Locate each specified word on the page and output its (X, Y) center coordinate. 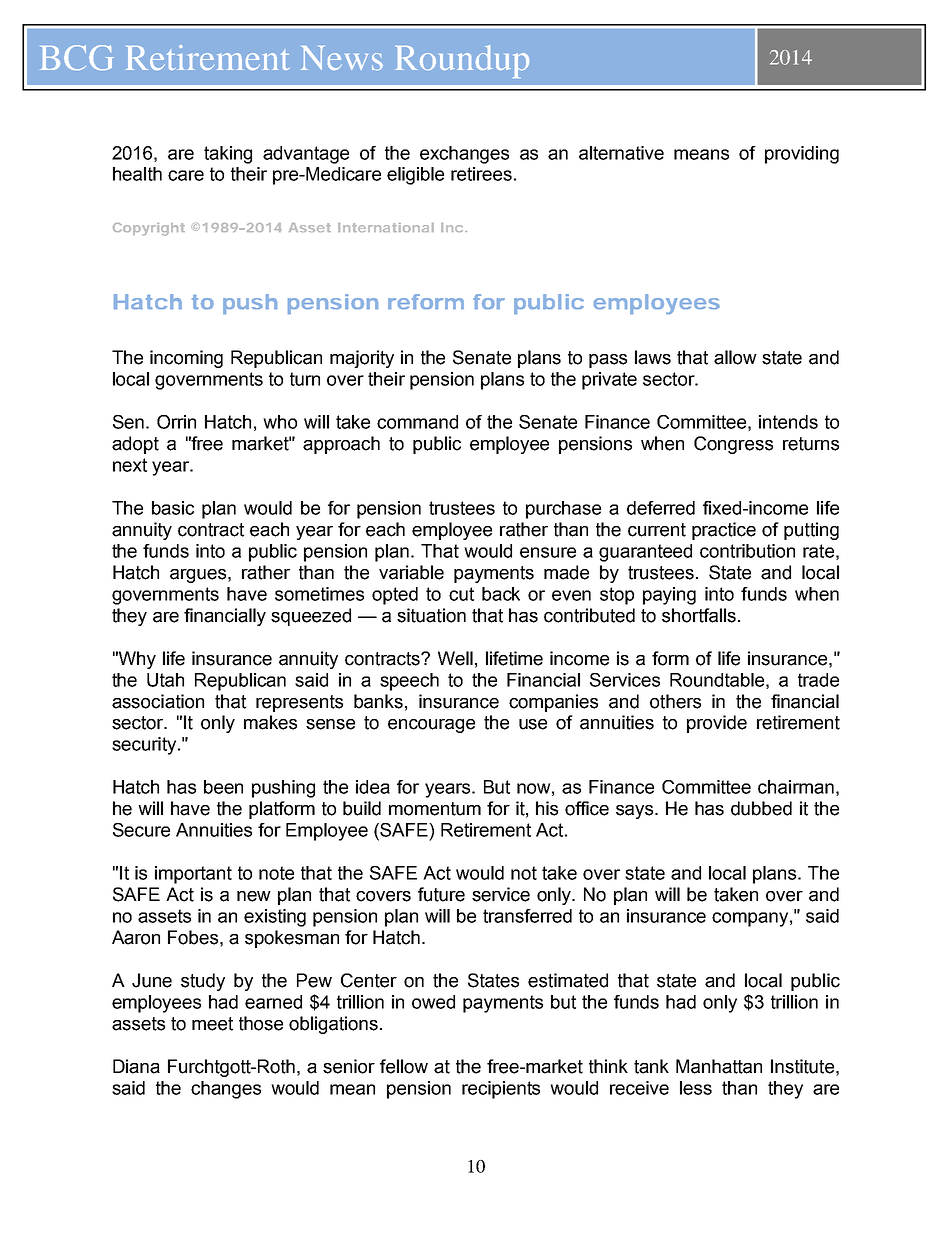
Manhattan (719, 1066)
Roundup (462, 61)
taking (228, 155)
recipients (501, 1090)
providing (802, 155)
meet (212, 1024)
